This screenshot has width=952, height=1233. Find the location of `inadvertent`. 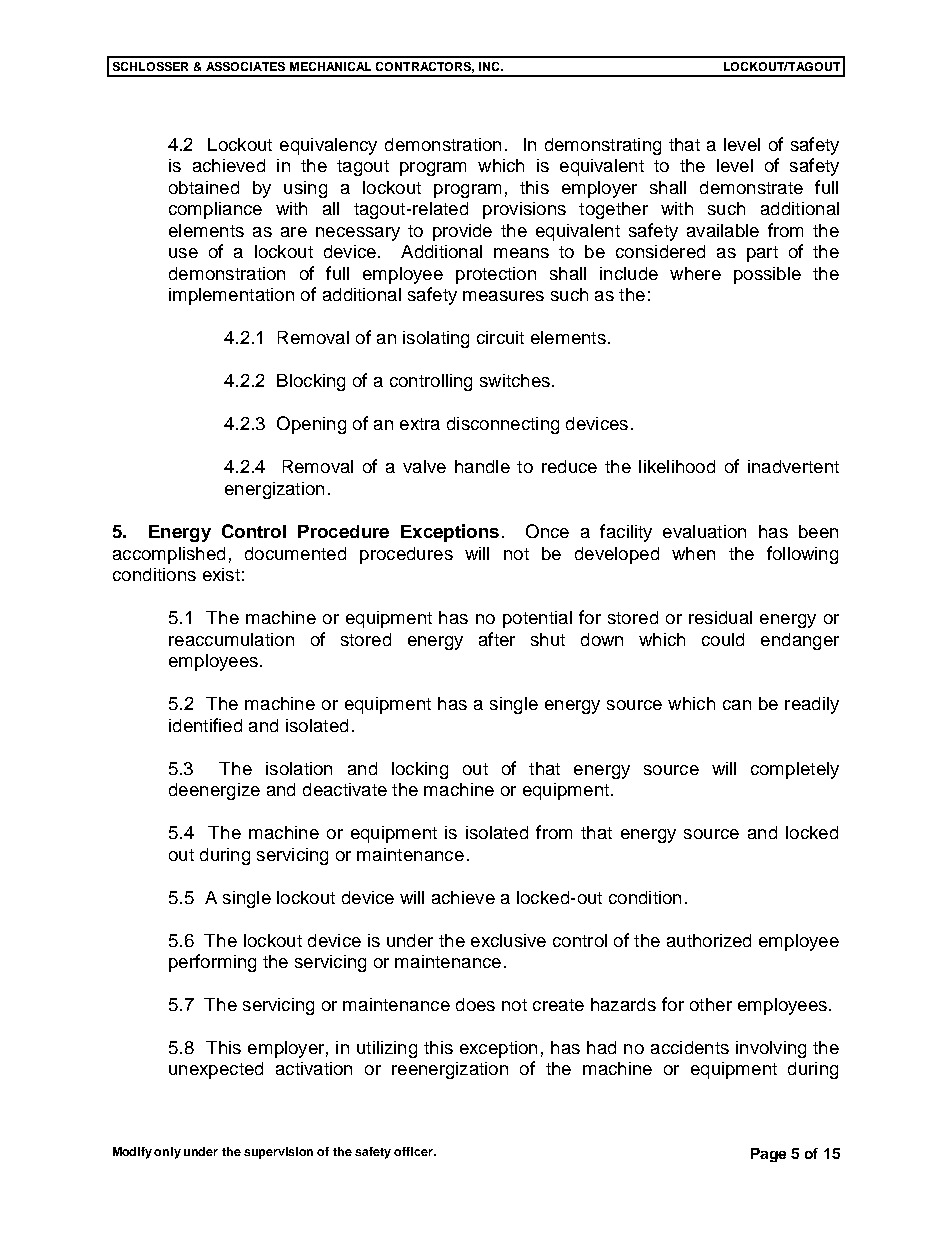

inadvertent is located at coordinates (793, 466).
